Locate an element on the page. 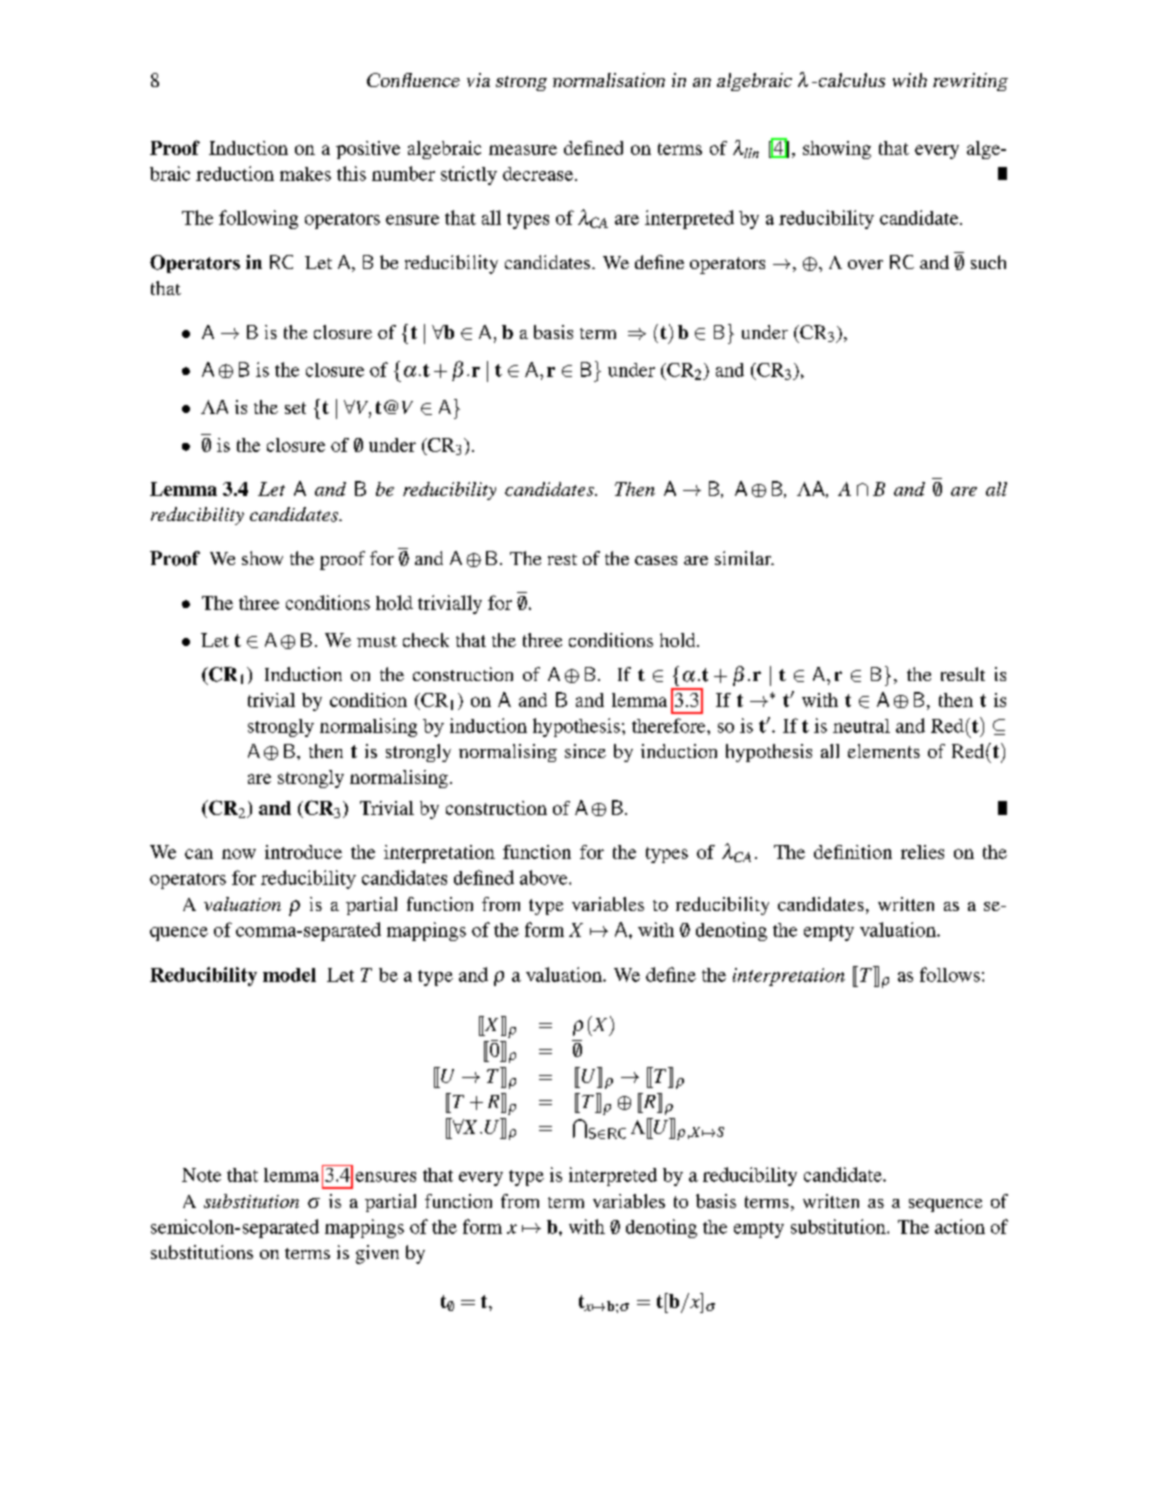 This document has height=1498, width=1157. given is located at coordinates (377, 1254).
